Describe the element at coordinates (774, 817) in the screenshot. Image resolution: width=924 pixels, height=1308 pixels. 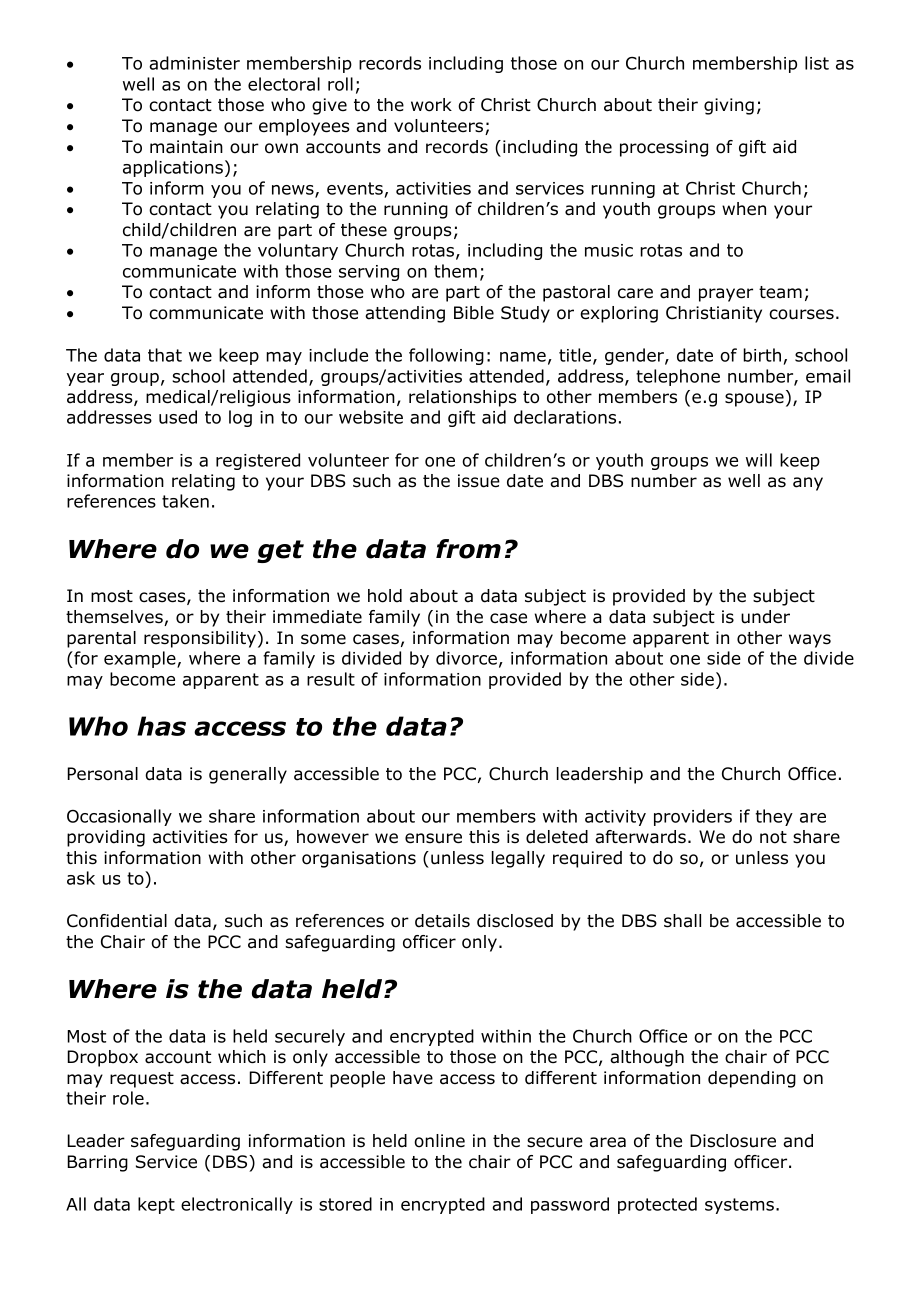
I see `they` at that location.
